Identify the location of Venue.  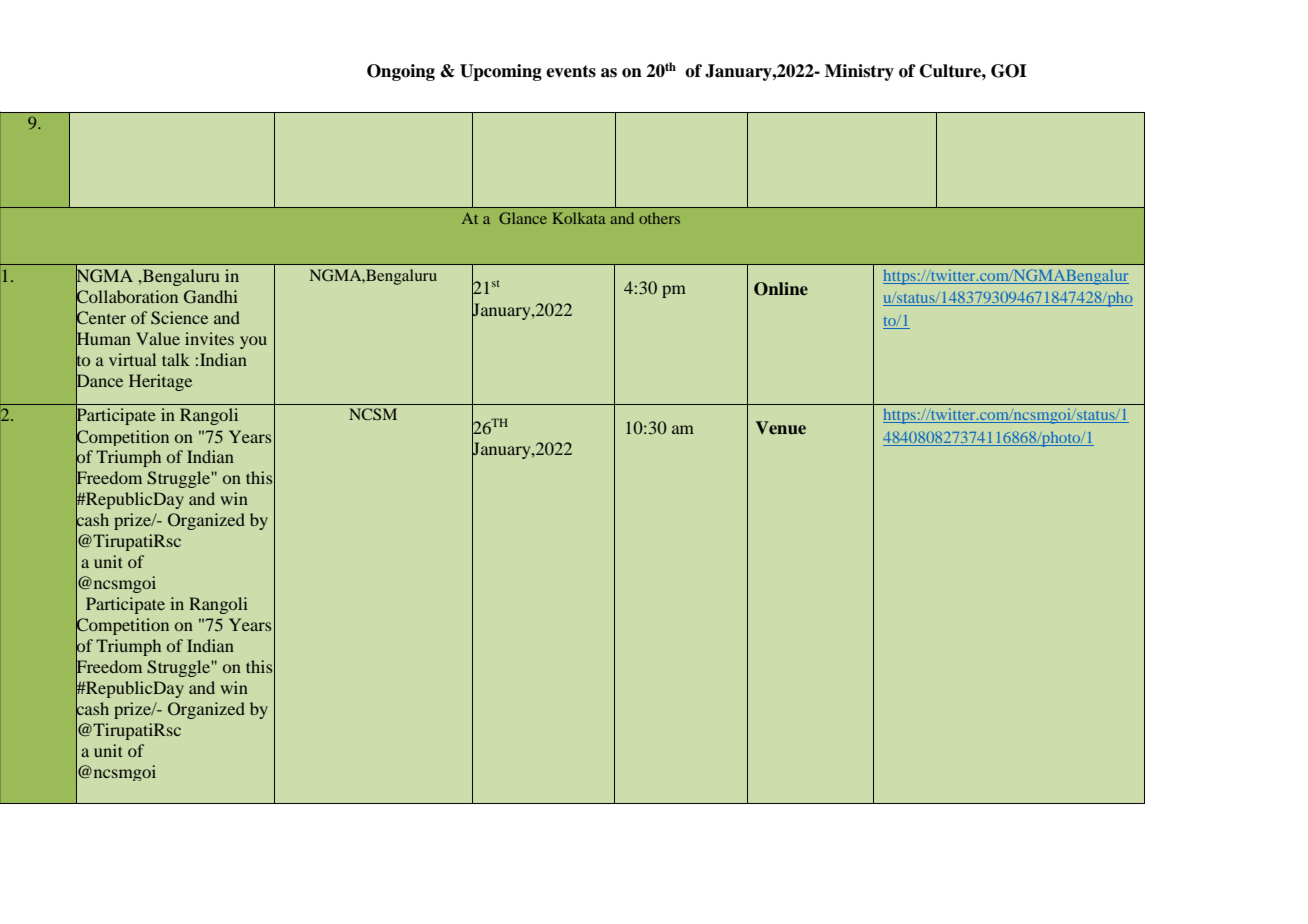
(780, 428).
